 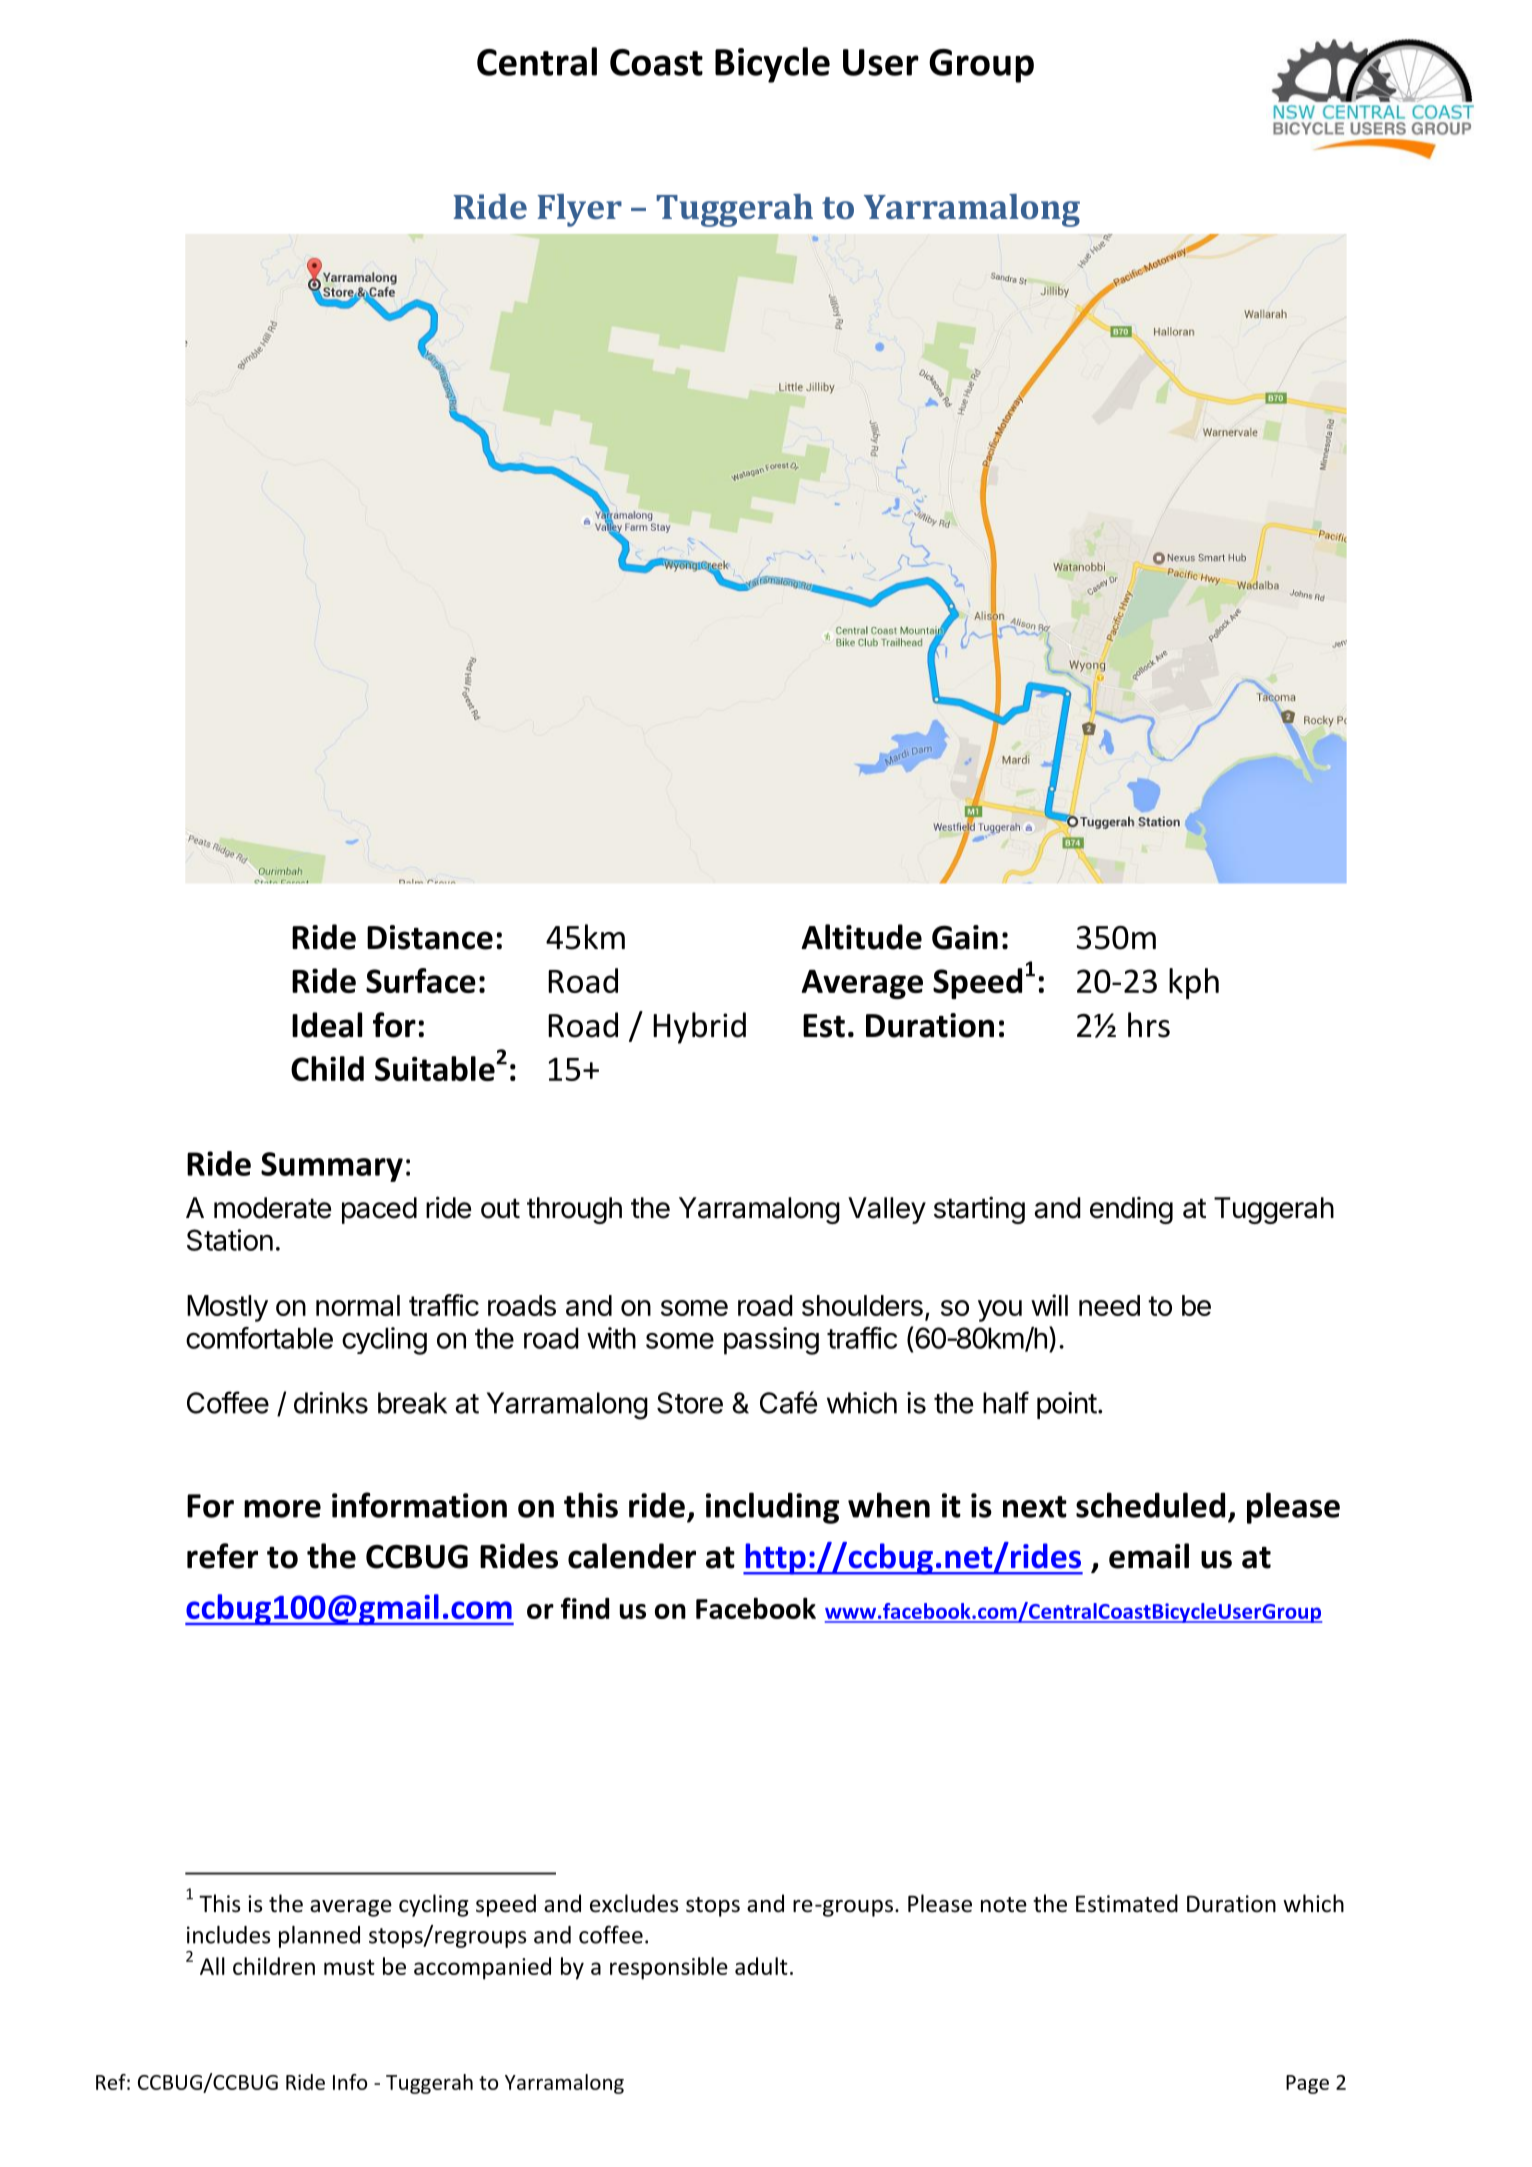 I want to click on adult, so click(x=761, y=1966).
